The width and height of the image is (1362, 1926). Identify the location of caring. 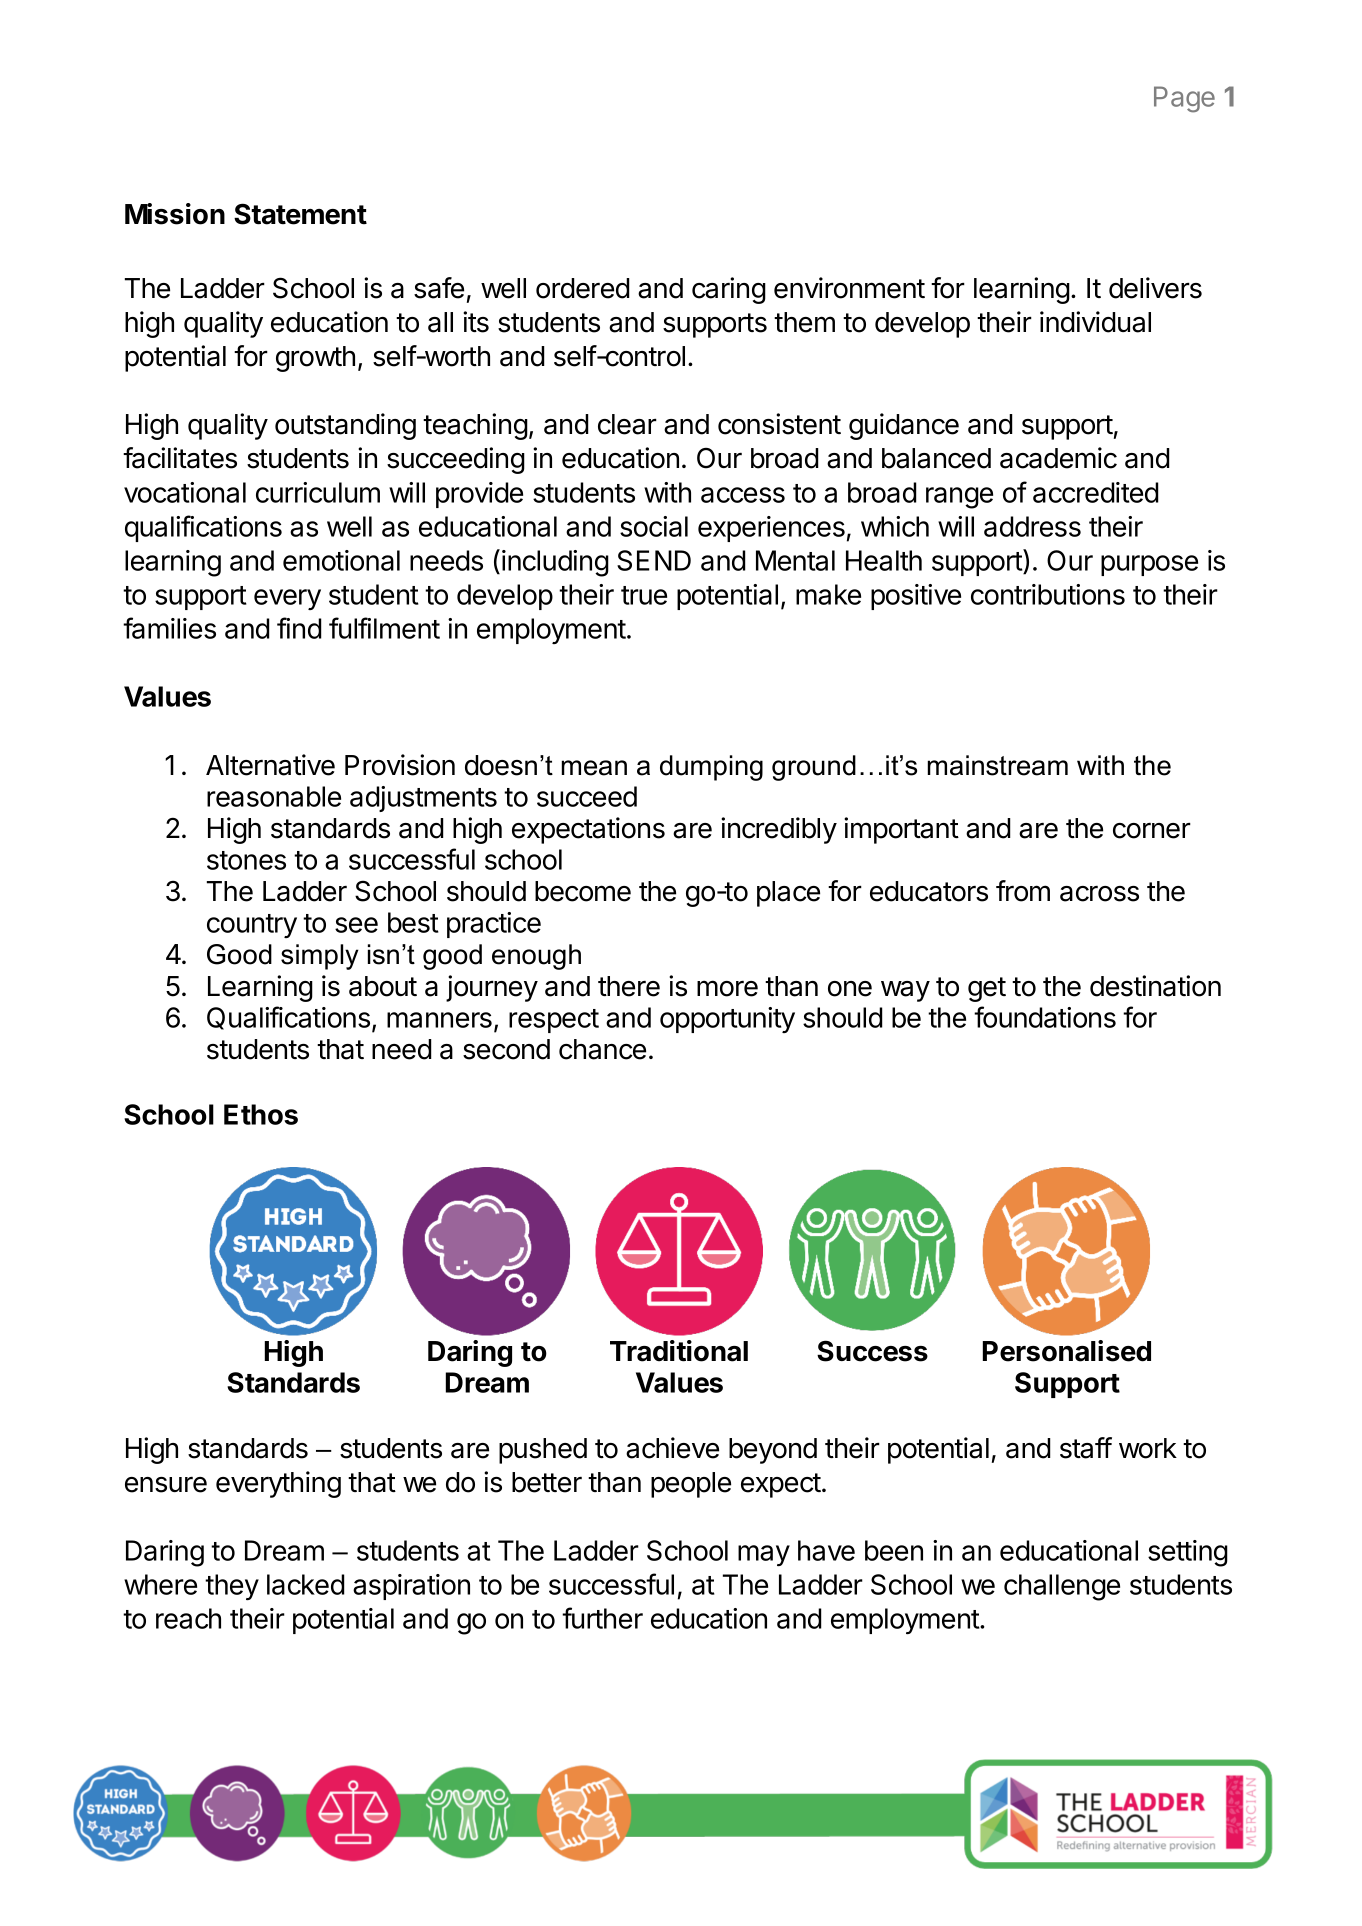
(729, 290).
